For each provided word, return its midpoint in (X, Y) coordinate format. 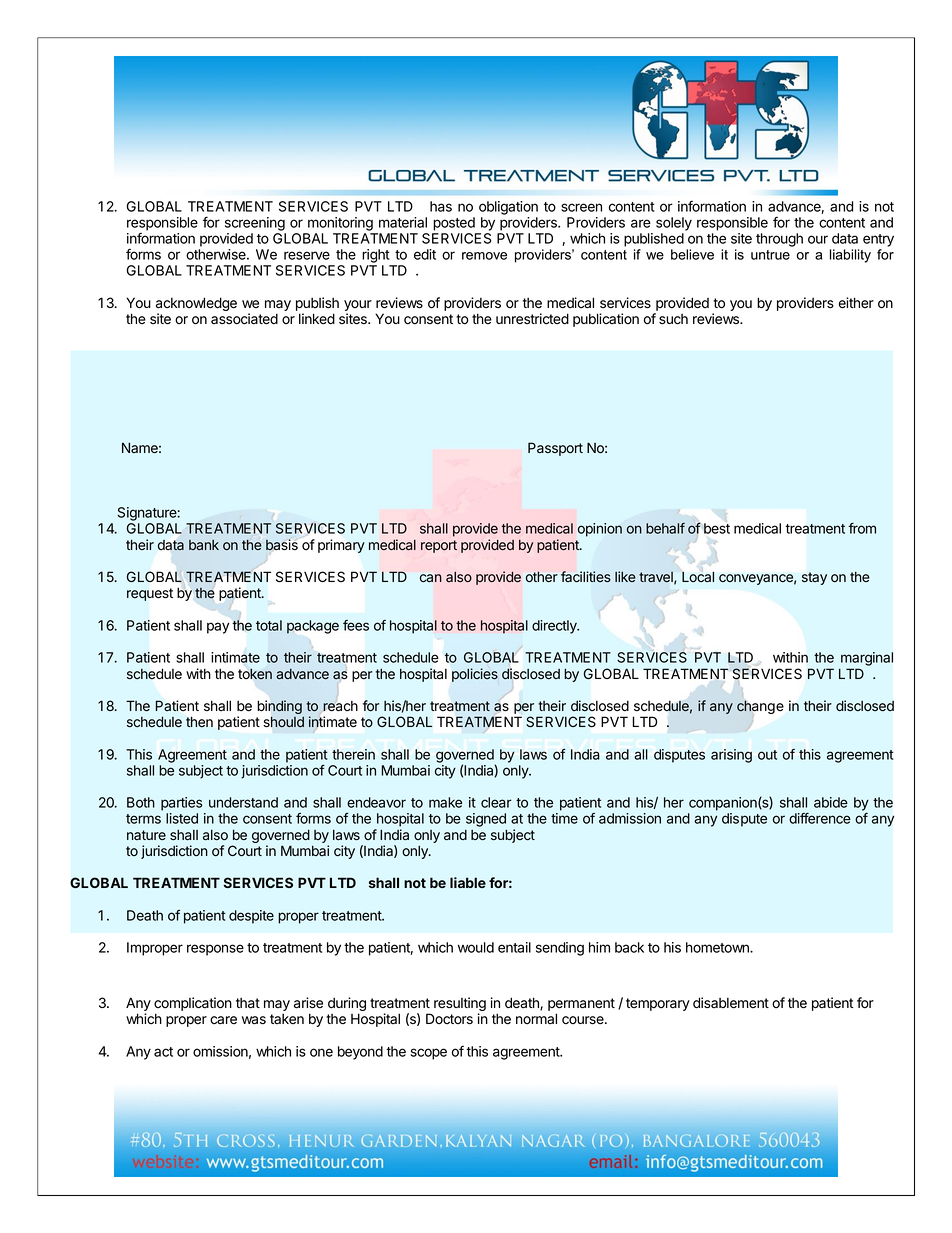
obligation (508, 208)
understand (243, 802)
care (223, 1020)
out (767, 755)
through (779, 240)
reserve (307, 255)
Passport (555, 449)
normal (536, 1019)
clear (496, 802)
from (862, 528)
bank (204, 545)
